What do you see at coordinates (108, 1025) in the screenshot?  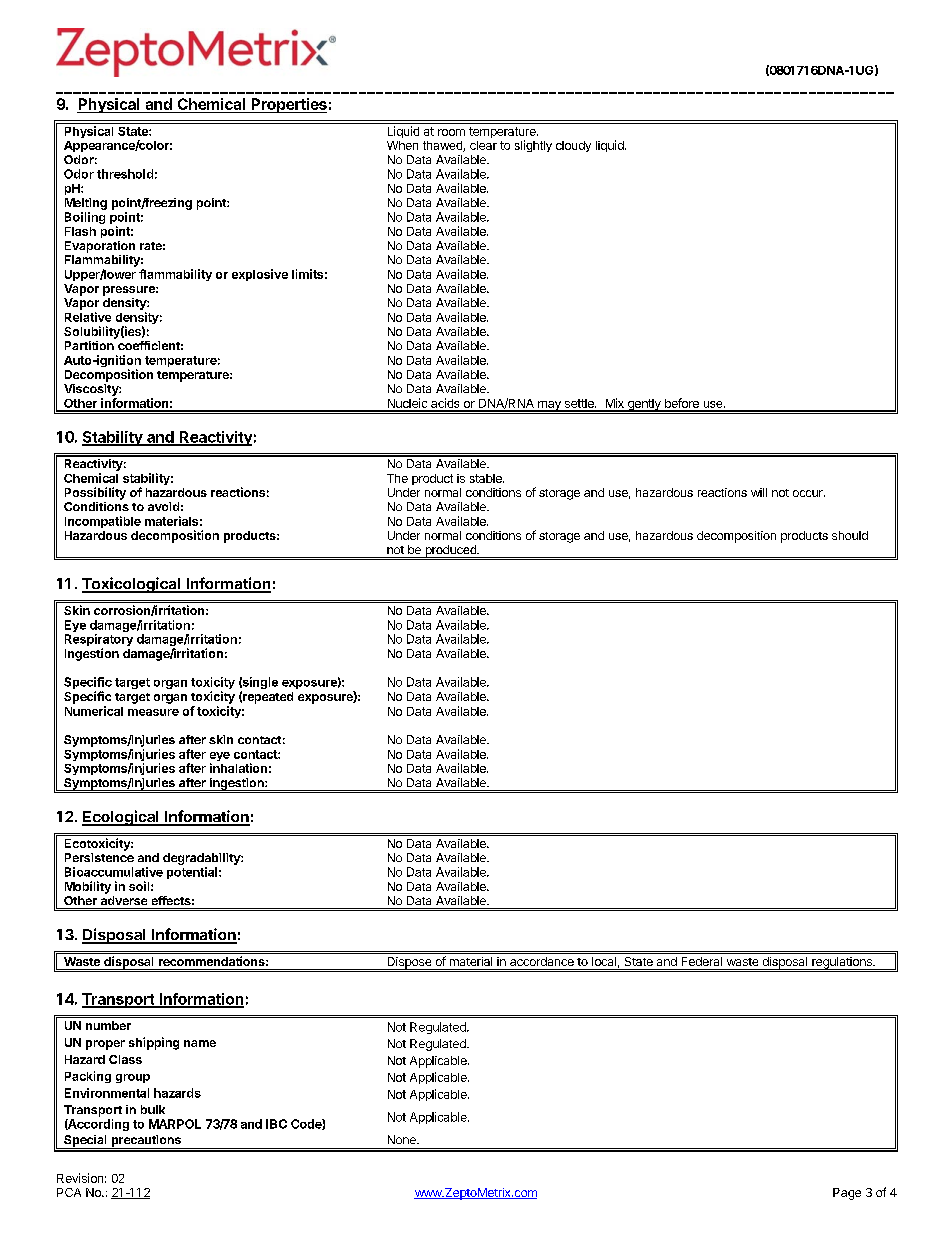 I see `number` at bounding box center [108, 1025].
